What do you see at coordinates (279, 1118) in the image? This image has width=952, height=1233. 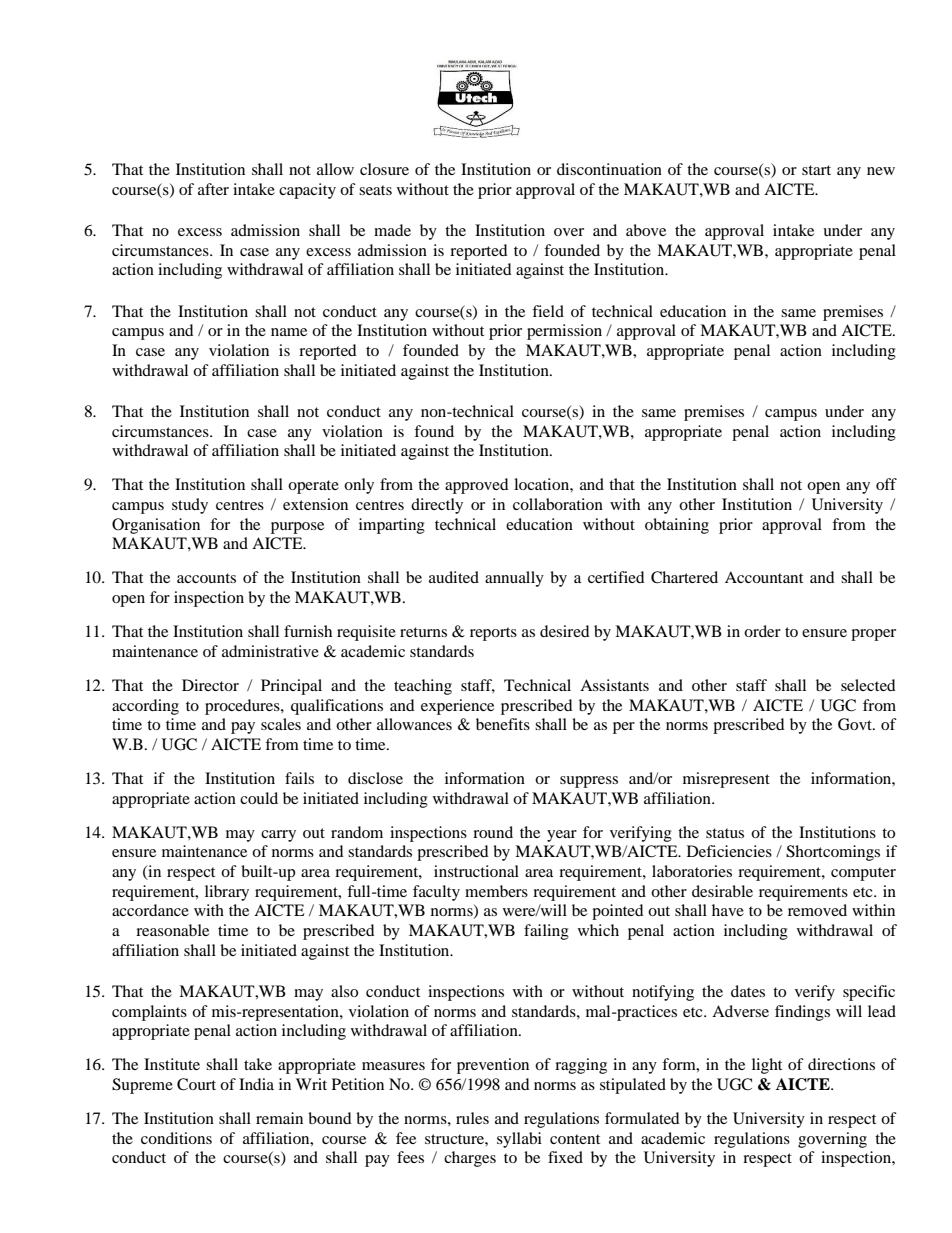 I see `remain` at bounding box center [279, 1118].
